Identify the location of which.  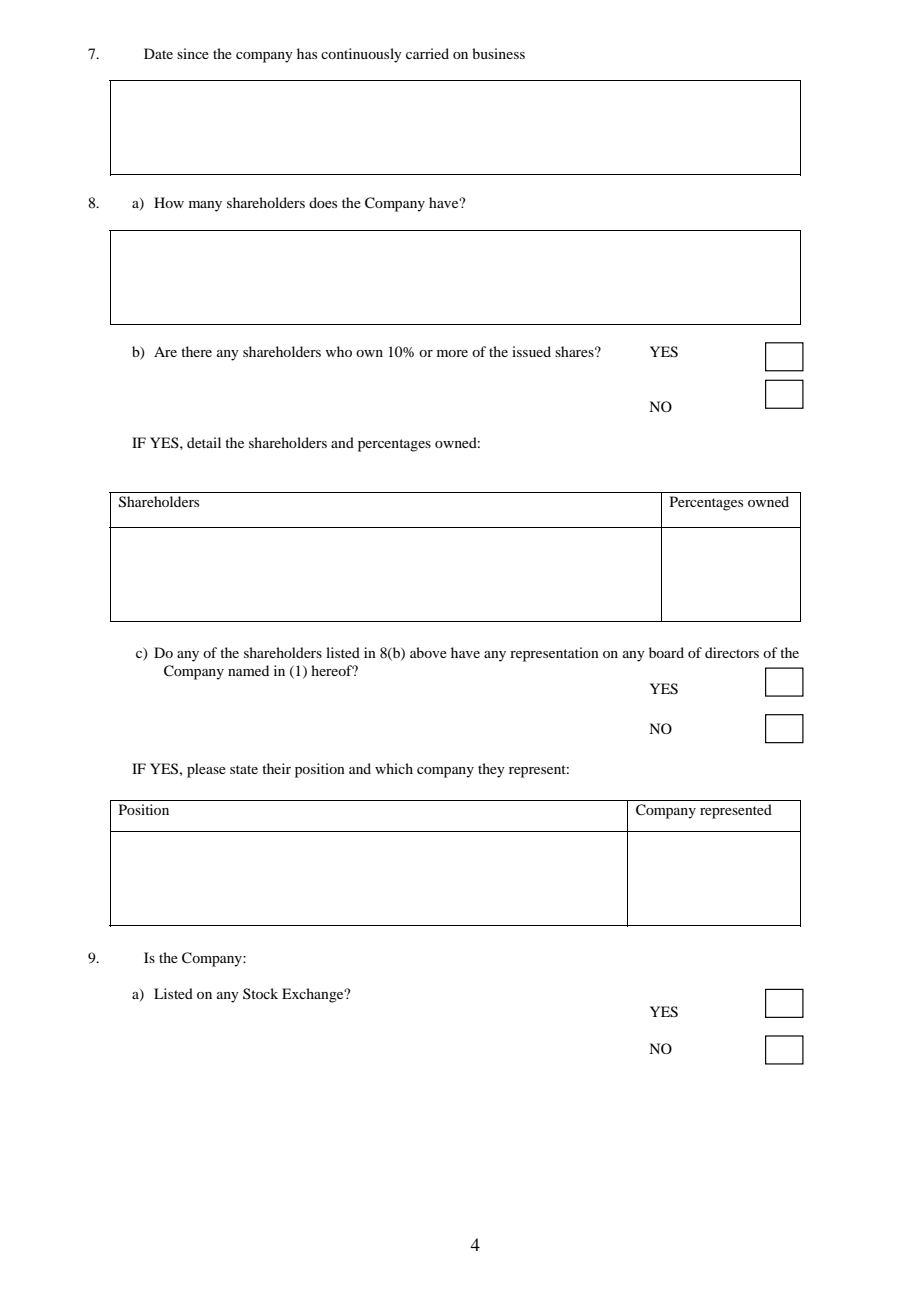
(394, 768).
